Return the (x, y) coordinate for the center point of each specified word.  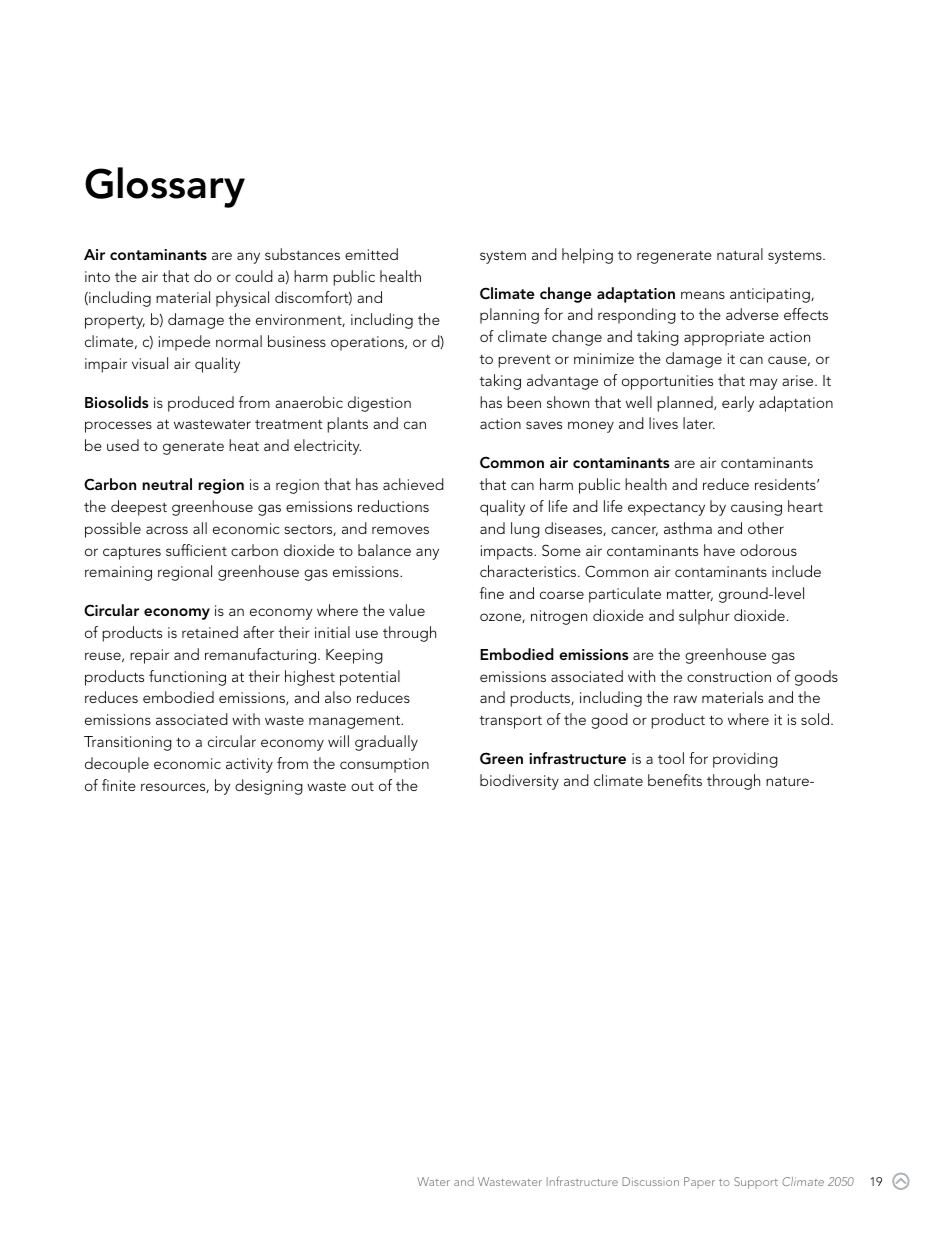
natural (740, 254)
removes (400, 530)
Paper (699, 1182)
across (167, 530)
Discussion (650, 1181)
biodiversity (519, 782)
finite (119, 785)
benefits (675, 780)
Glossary (165, 187)
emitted (371, 254)
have (719, 550)
